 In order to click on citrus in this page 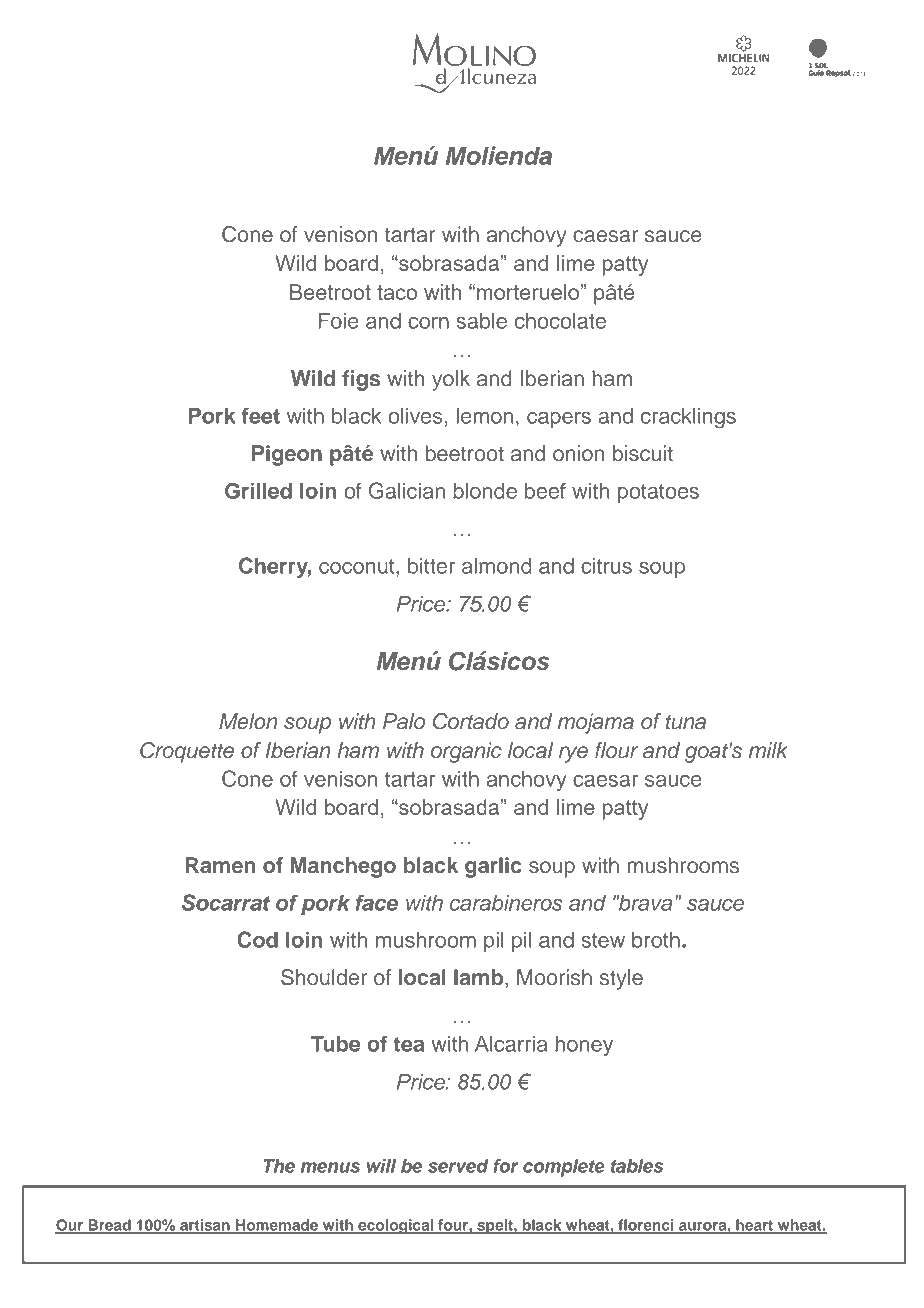, I will do `click(606, 566)`.
